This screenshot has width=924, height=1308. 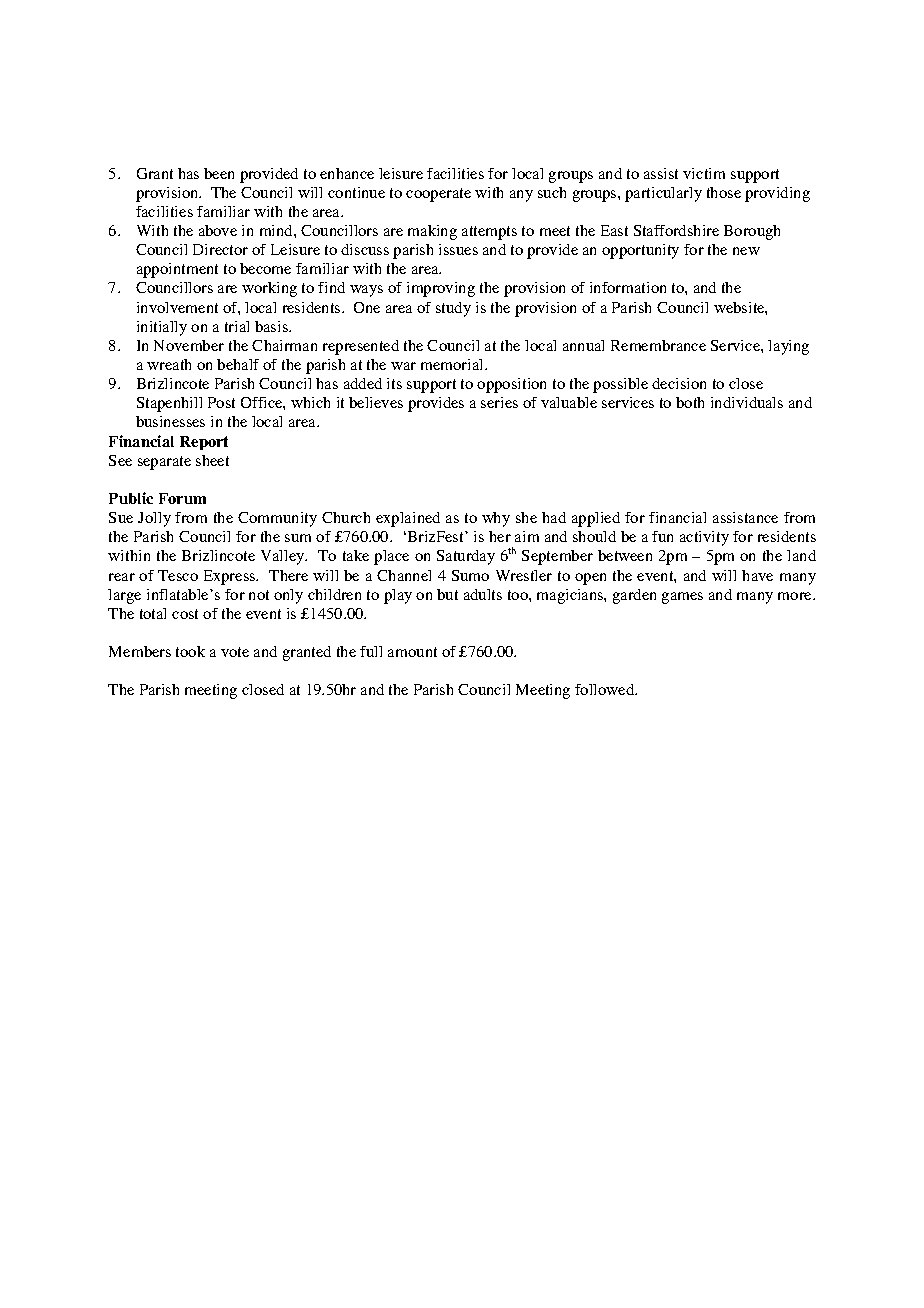 I want to click on took, so click(x=190, y=651).
